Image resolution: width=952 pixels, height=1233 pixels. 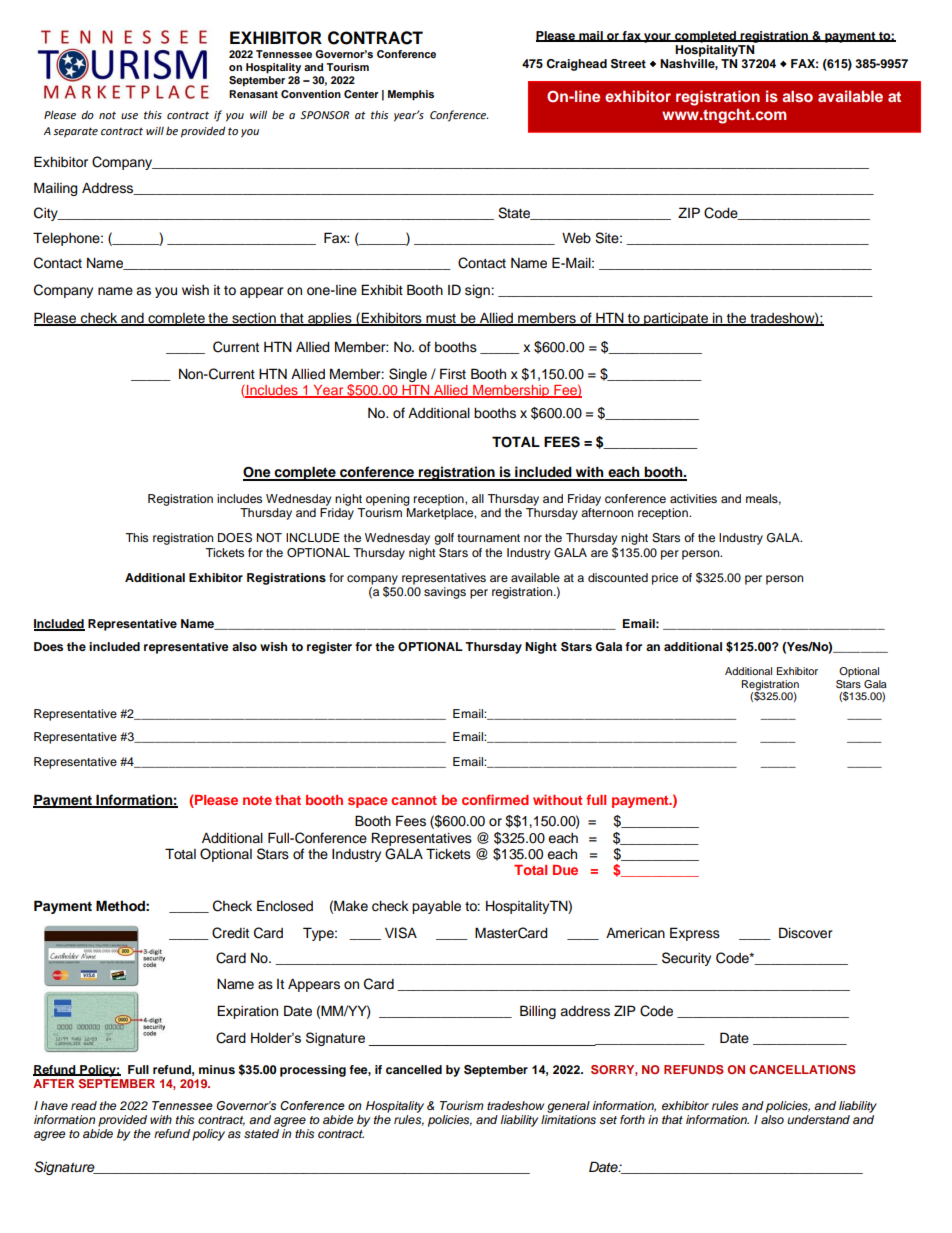 I want to click on cancelled, so click(x=414, y=1069).
